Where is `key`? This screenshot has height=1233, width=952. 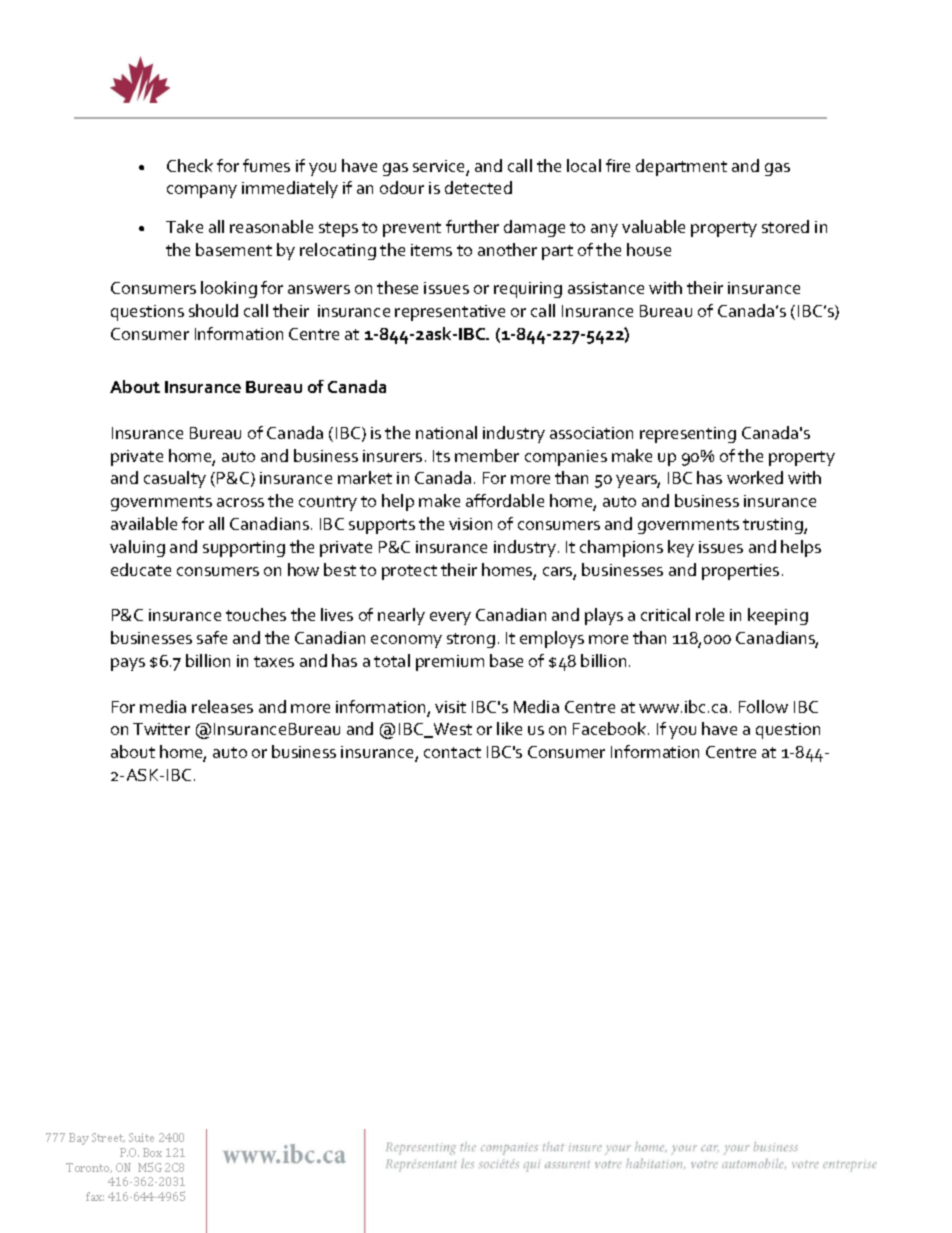
key is located at coordinates (681, 548).
